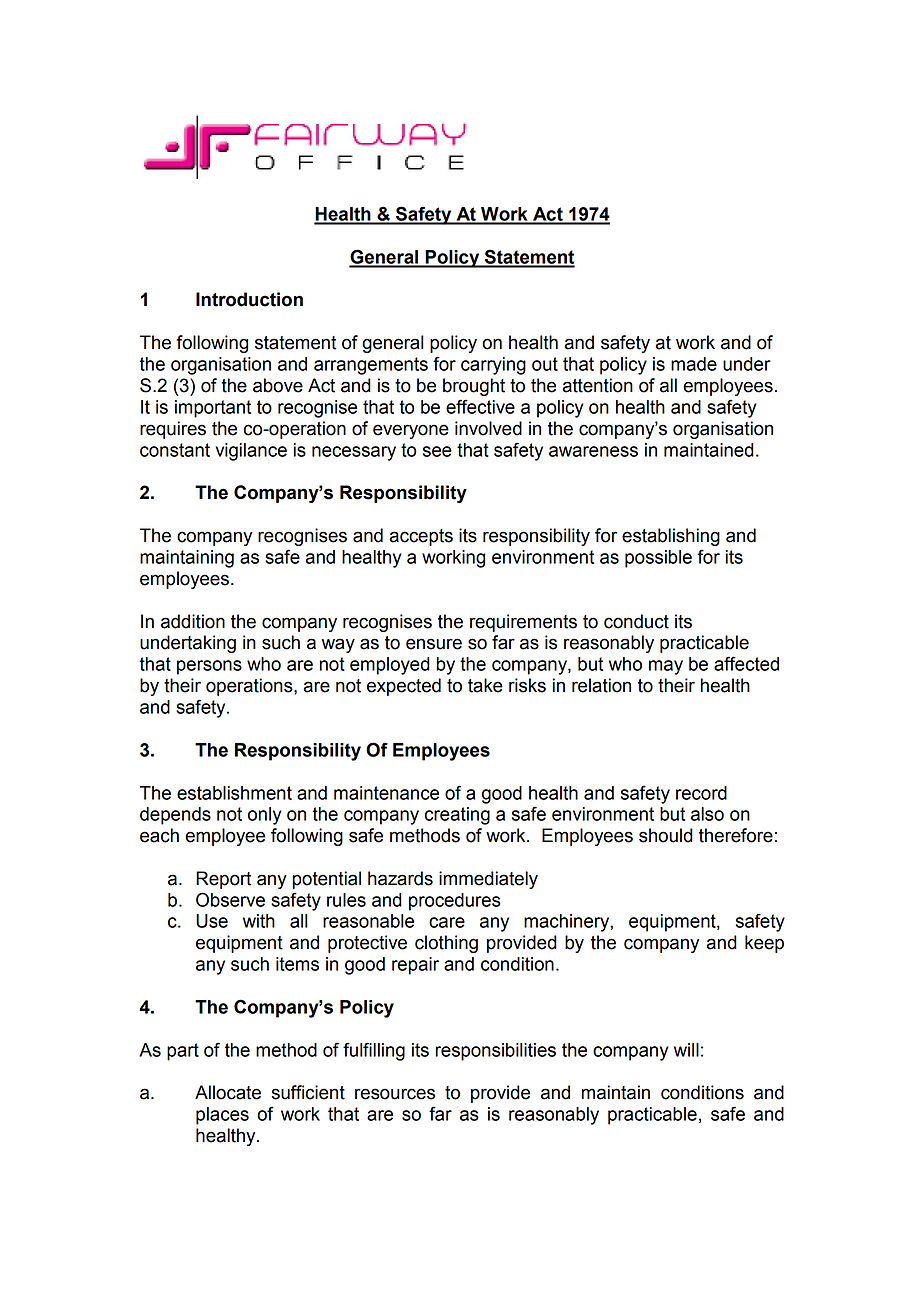 This screenshot has width=924, height=1308. What do you see at coordinates (209, 667) in the screenshot?
I see `persons` at bounding box center [209, 667].
